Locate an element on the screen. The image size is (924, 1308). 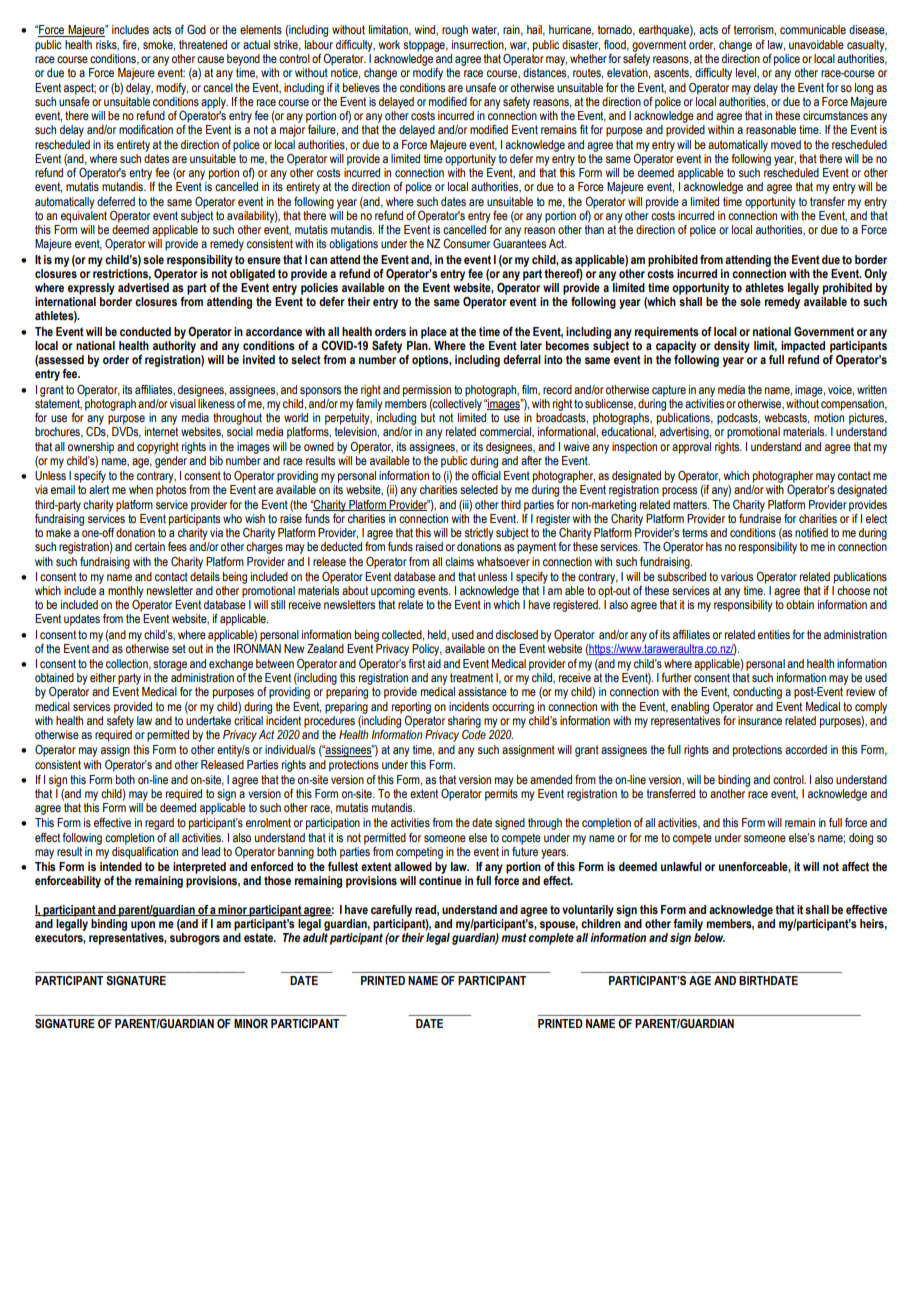
assistance is located at coordinates (482, 691).
